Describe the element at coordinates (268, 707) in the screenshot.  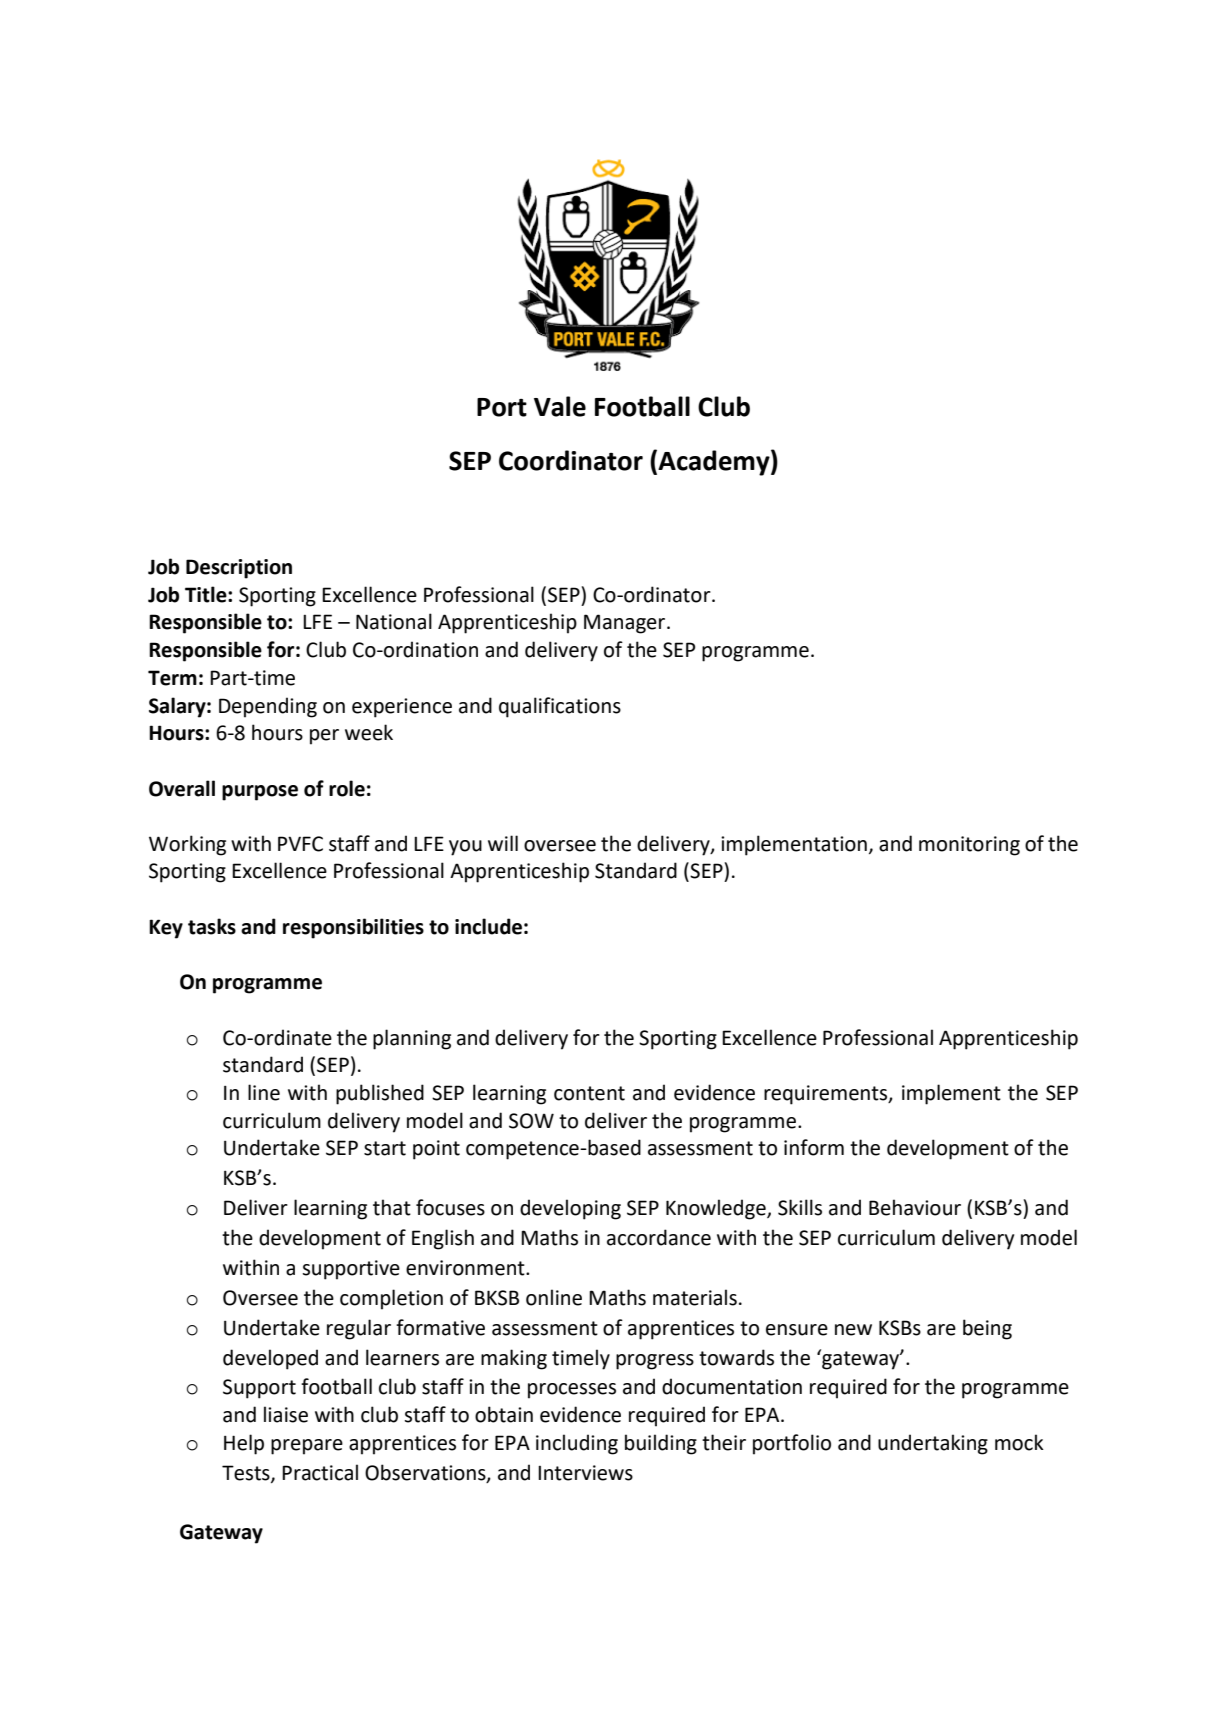
I see `Depending` at that location.
